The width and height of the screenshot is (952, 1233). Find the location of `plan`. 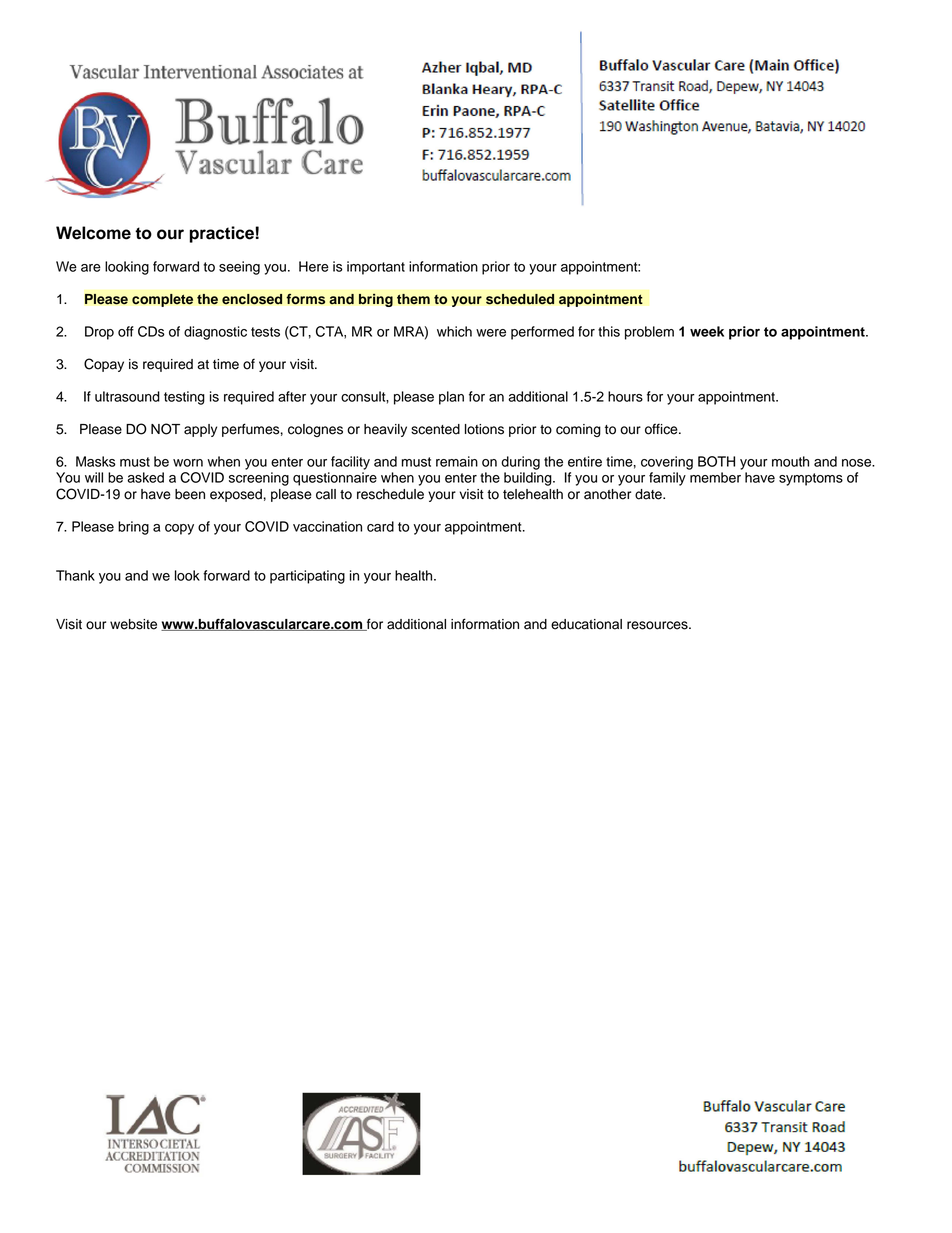

plan is located at coordinates (451, 398).
